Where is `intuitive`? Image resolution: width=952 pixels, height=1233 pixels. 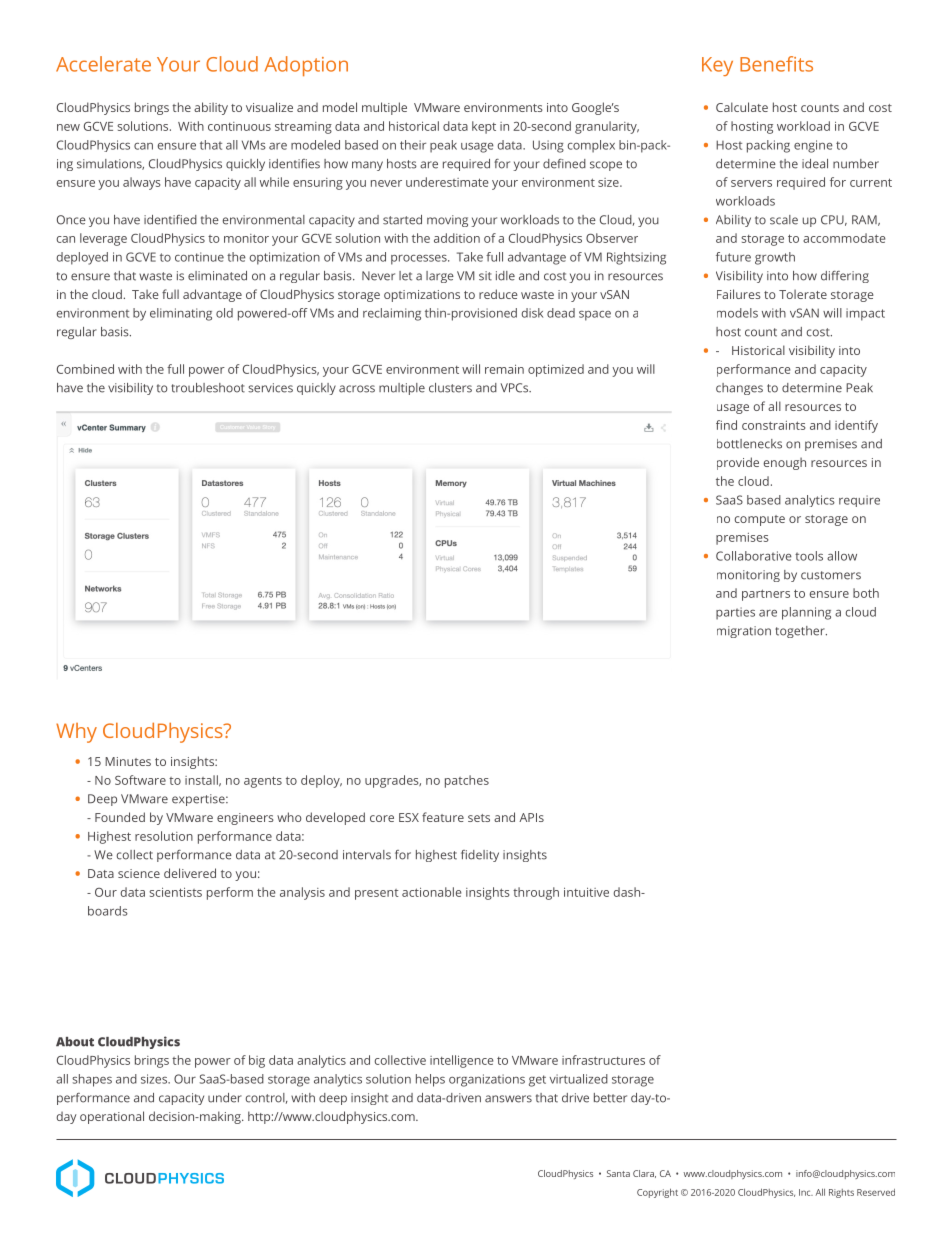
intuitive is located at coordinates (586, 892).
